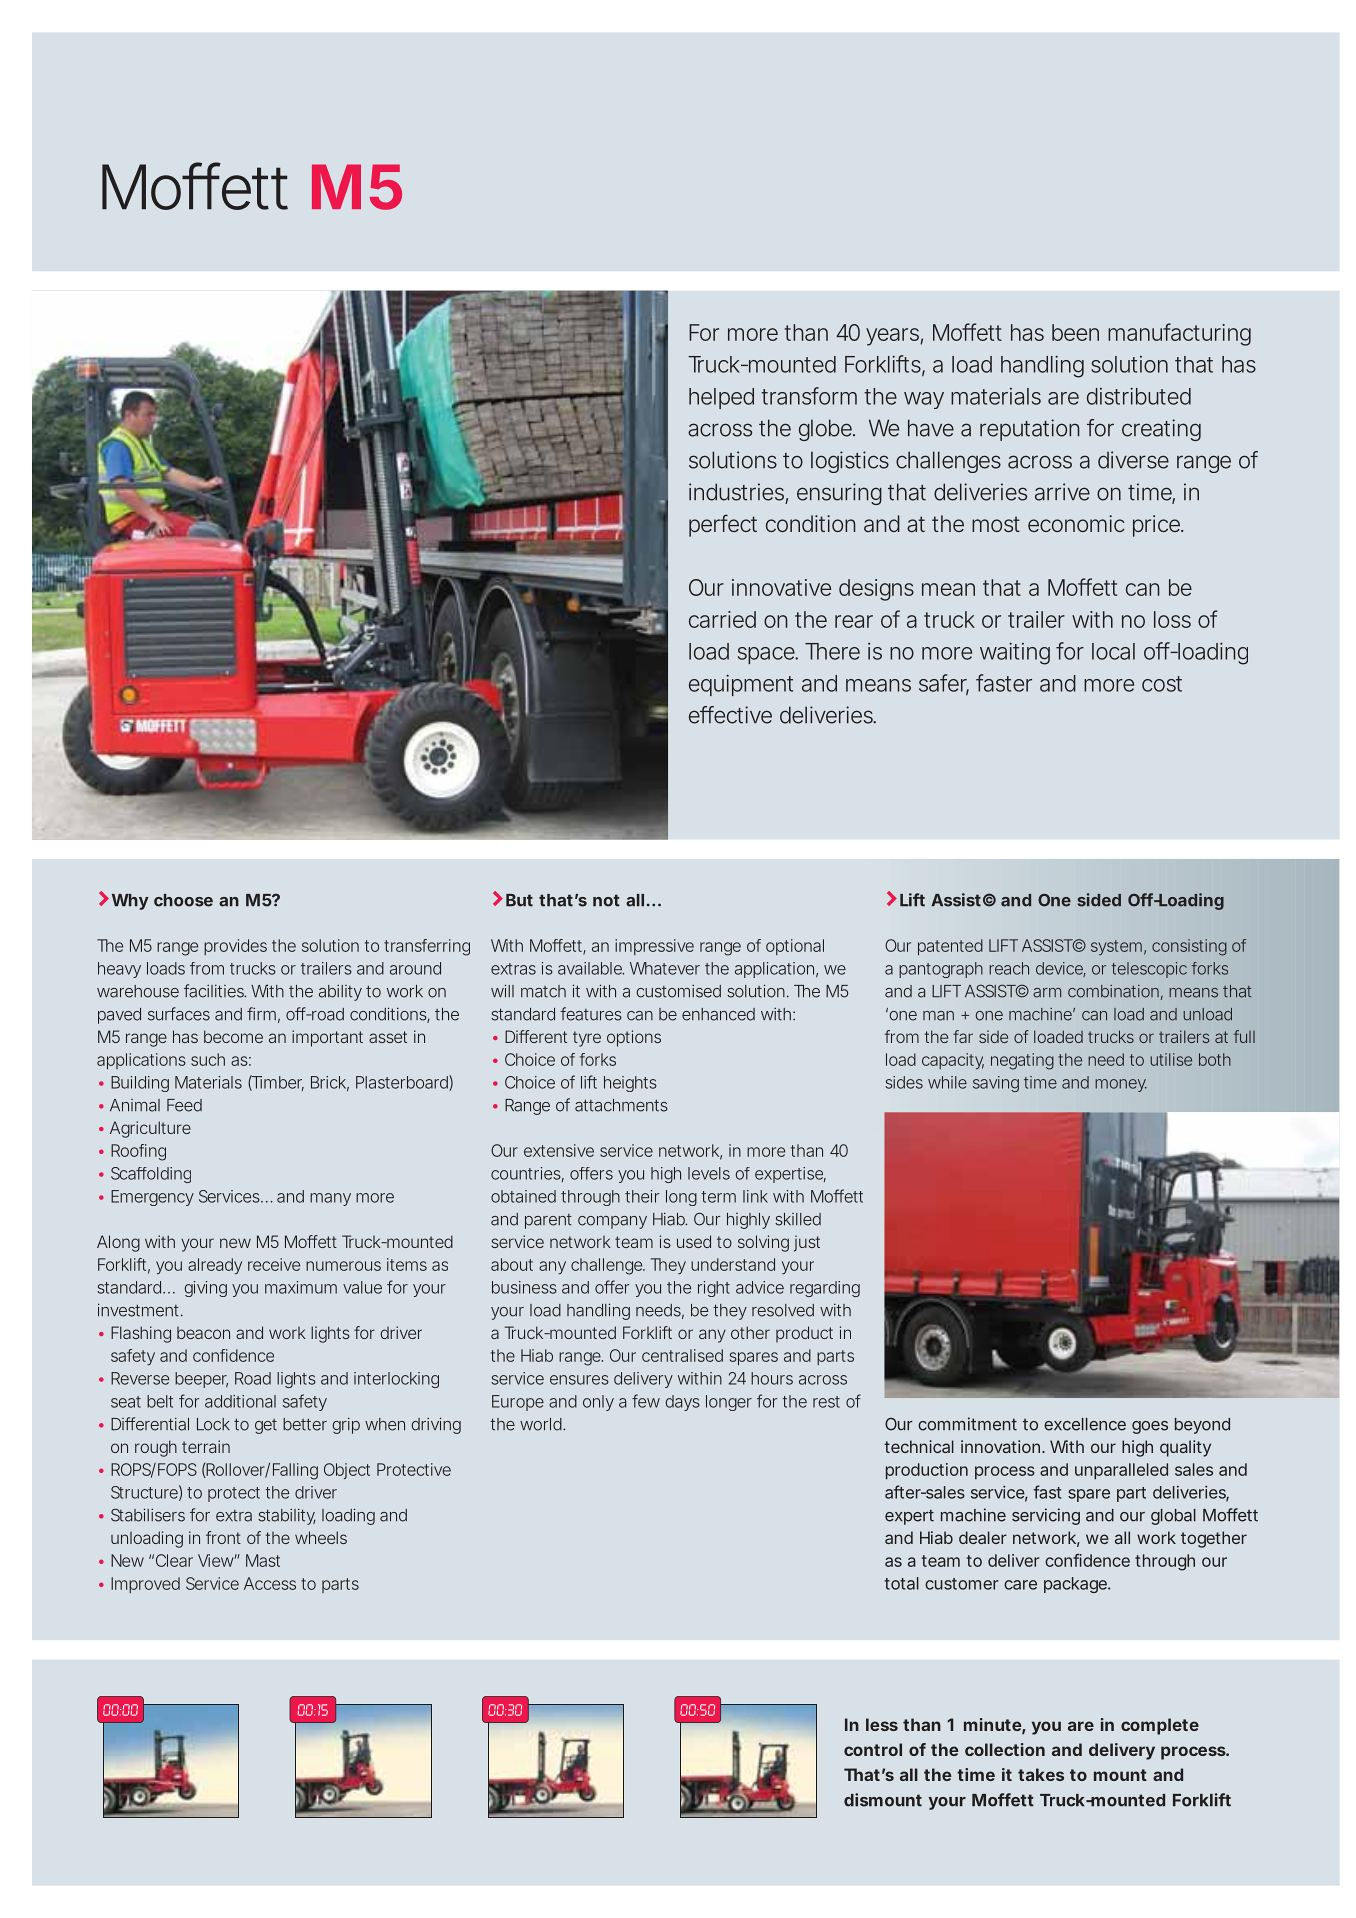 The image size is (1356, 1918). What do you see at coordinates (873, 1749) in the screenshot?
I see `control` at bounding box center [873, 1749].
